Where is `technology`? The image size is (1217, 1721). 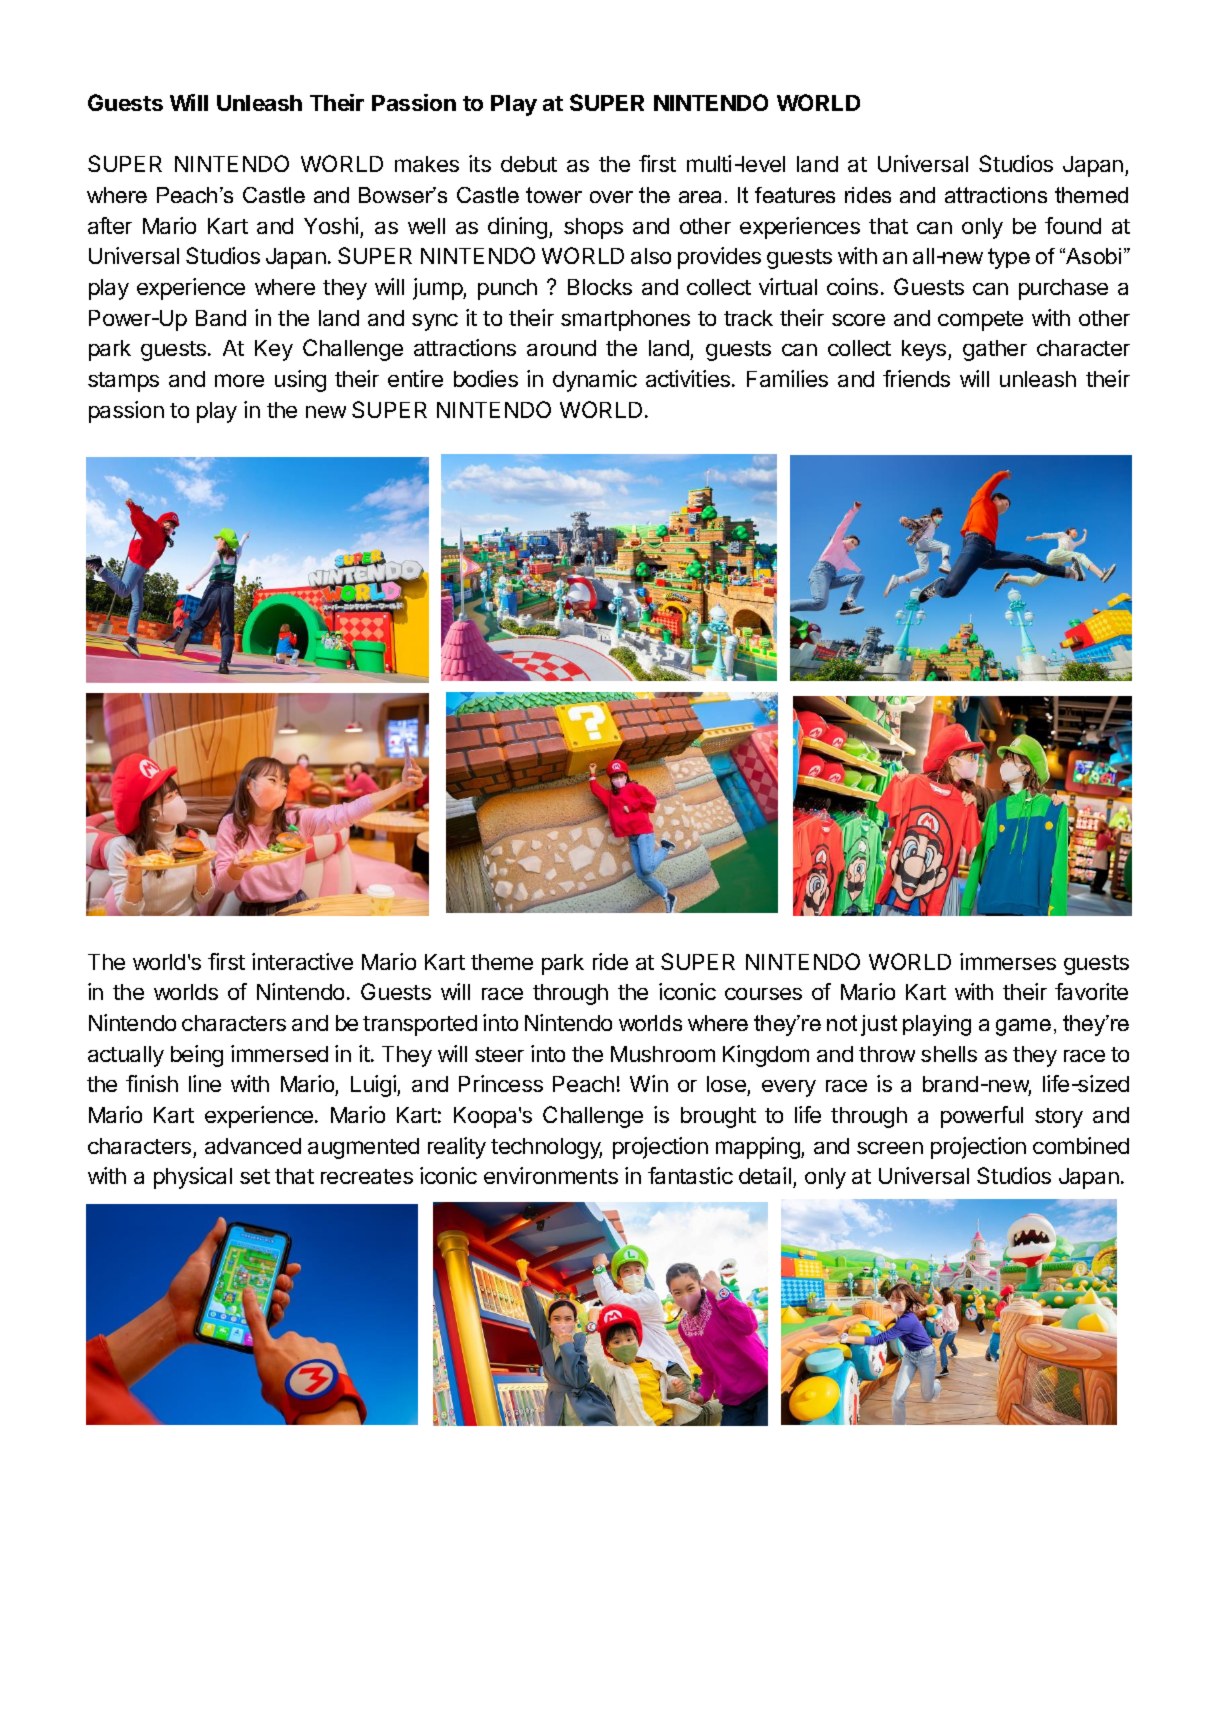
technology is located at coordinates (546, 1148).
